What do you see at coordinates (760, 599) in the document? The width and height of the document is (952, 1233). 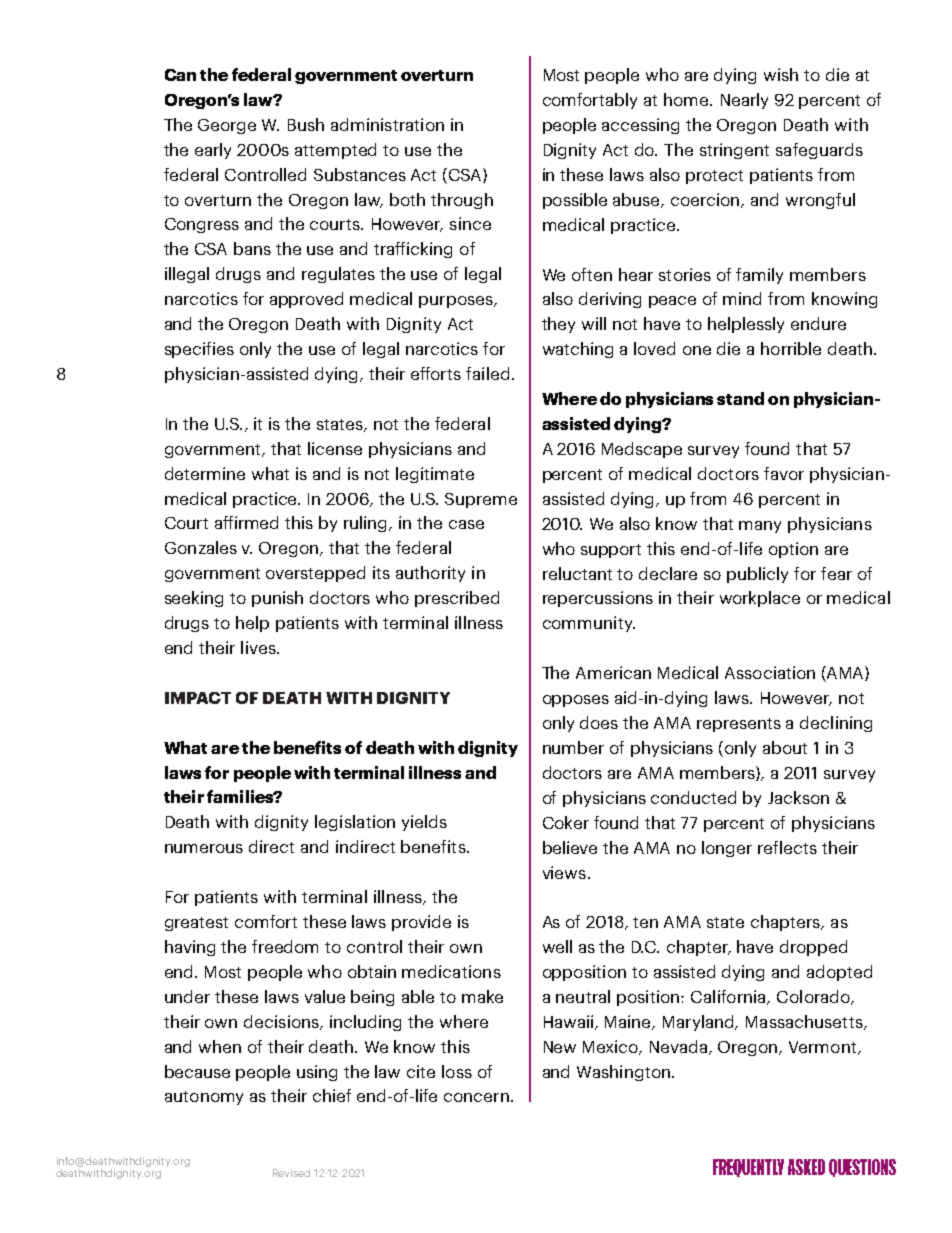 I see `workplace` at bounding box center [760, 599].
